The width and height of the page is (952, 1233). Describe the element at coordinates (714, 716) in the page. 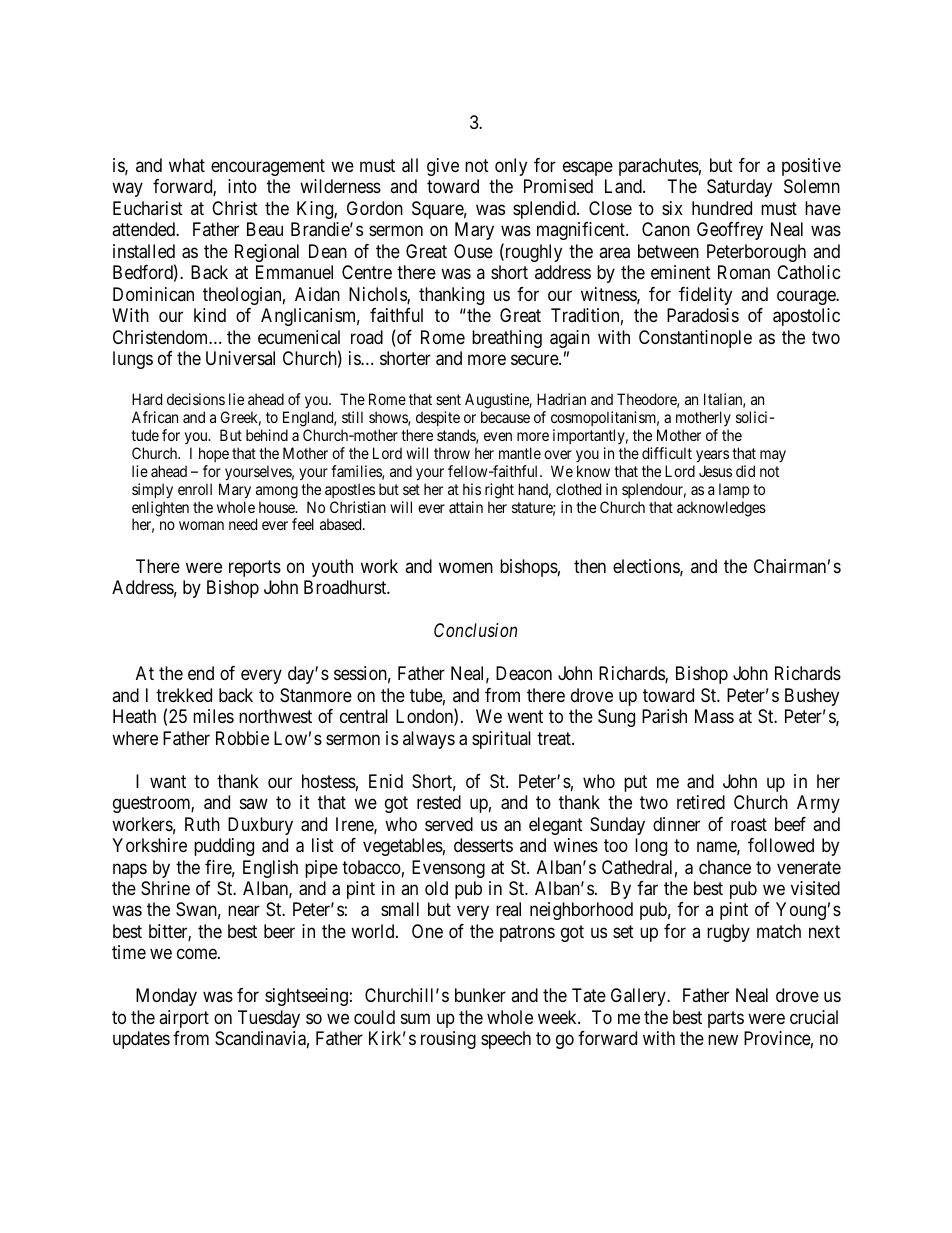

I see `Mass` at that location.
